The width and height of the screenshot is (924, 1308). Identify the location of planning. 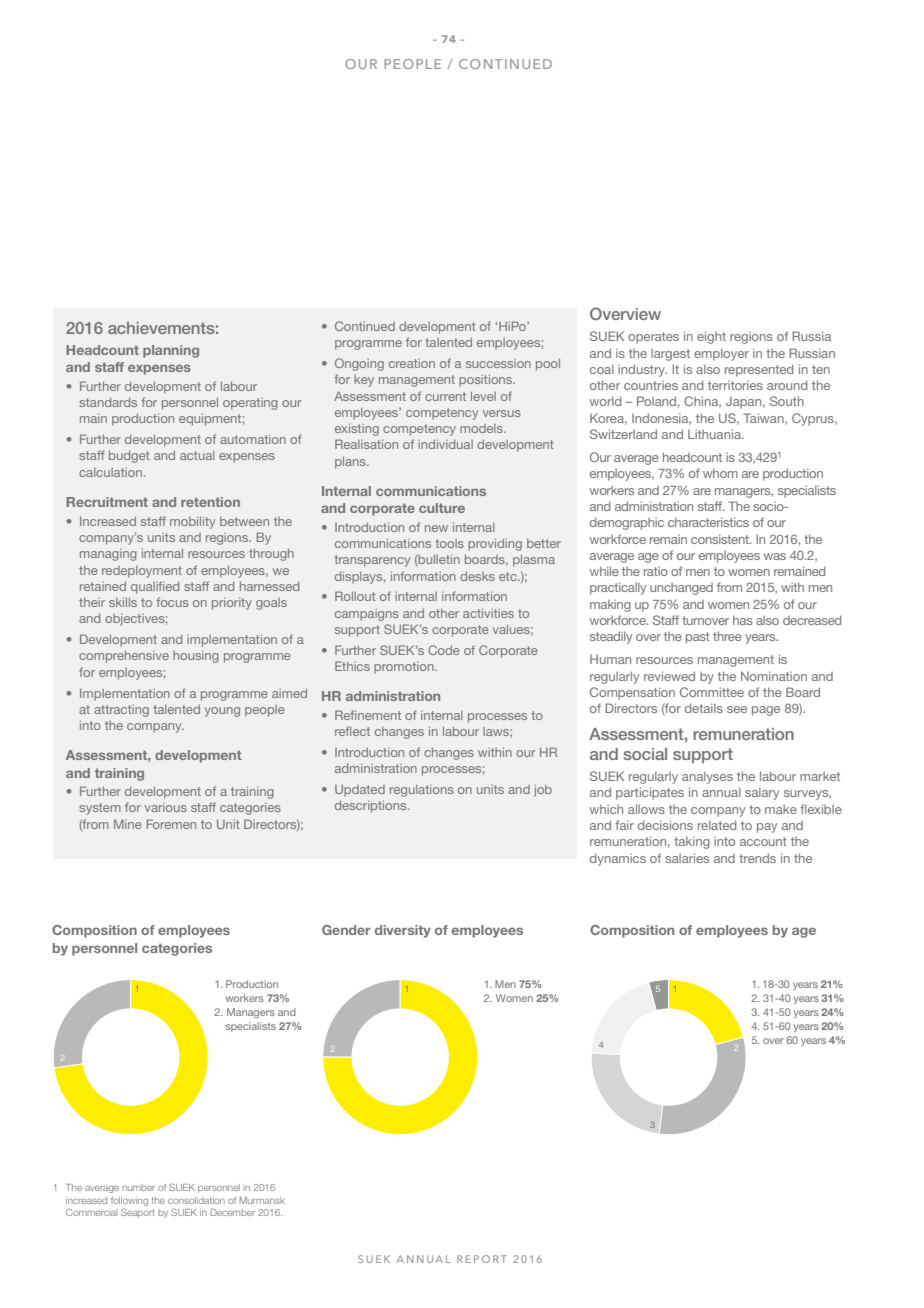
(171, 351).
